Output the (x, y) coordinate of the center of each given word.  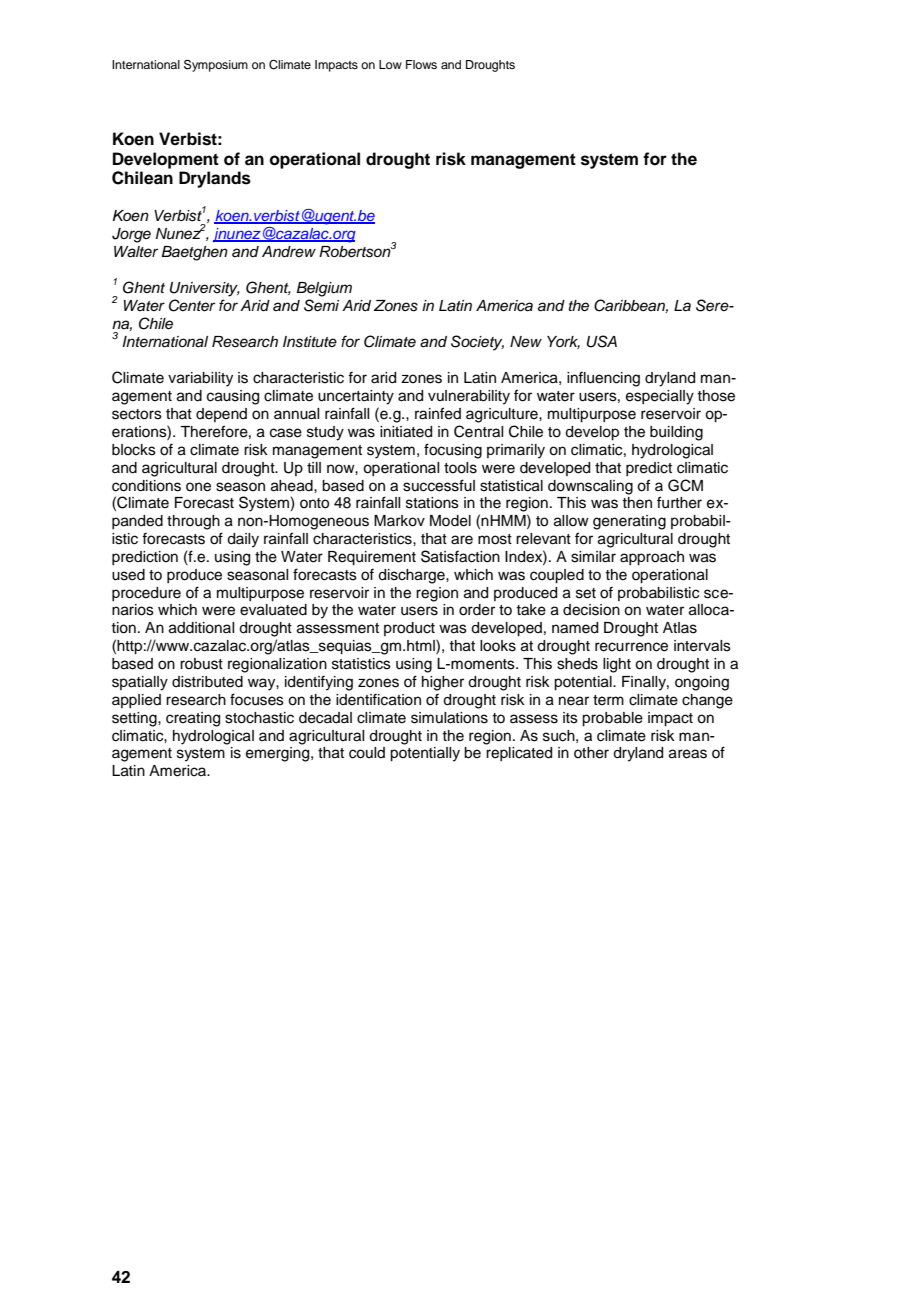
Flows (421, 64)
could (367, 753)
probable (612, 719)
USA (602, 341)
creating (193, 719)
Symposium (216, 66)
